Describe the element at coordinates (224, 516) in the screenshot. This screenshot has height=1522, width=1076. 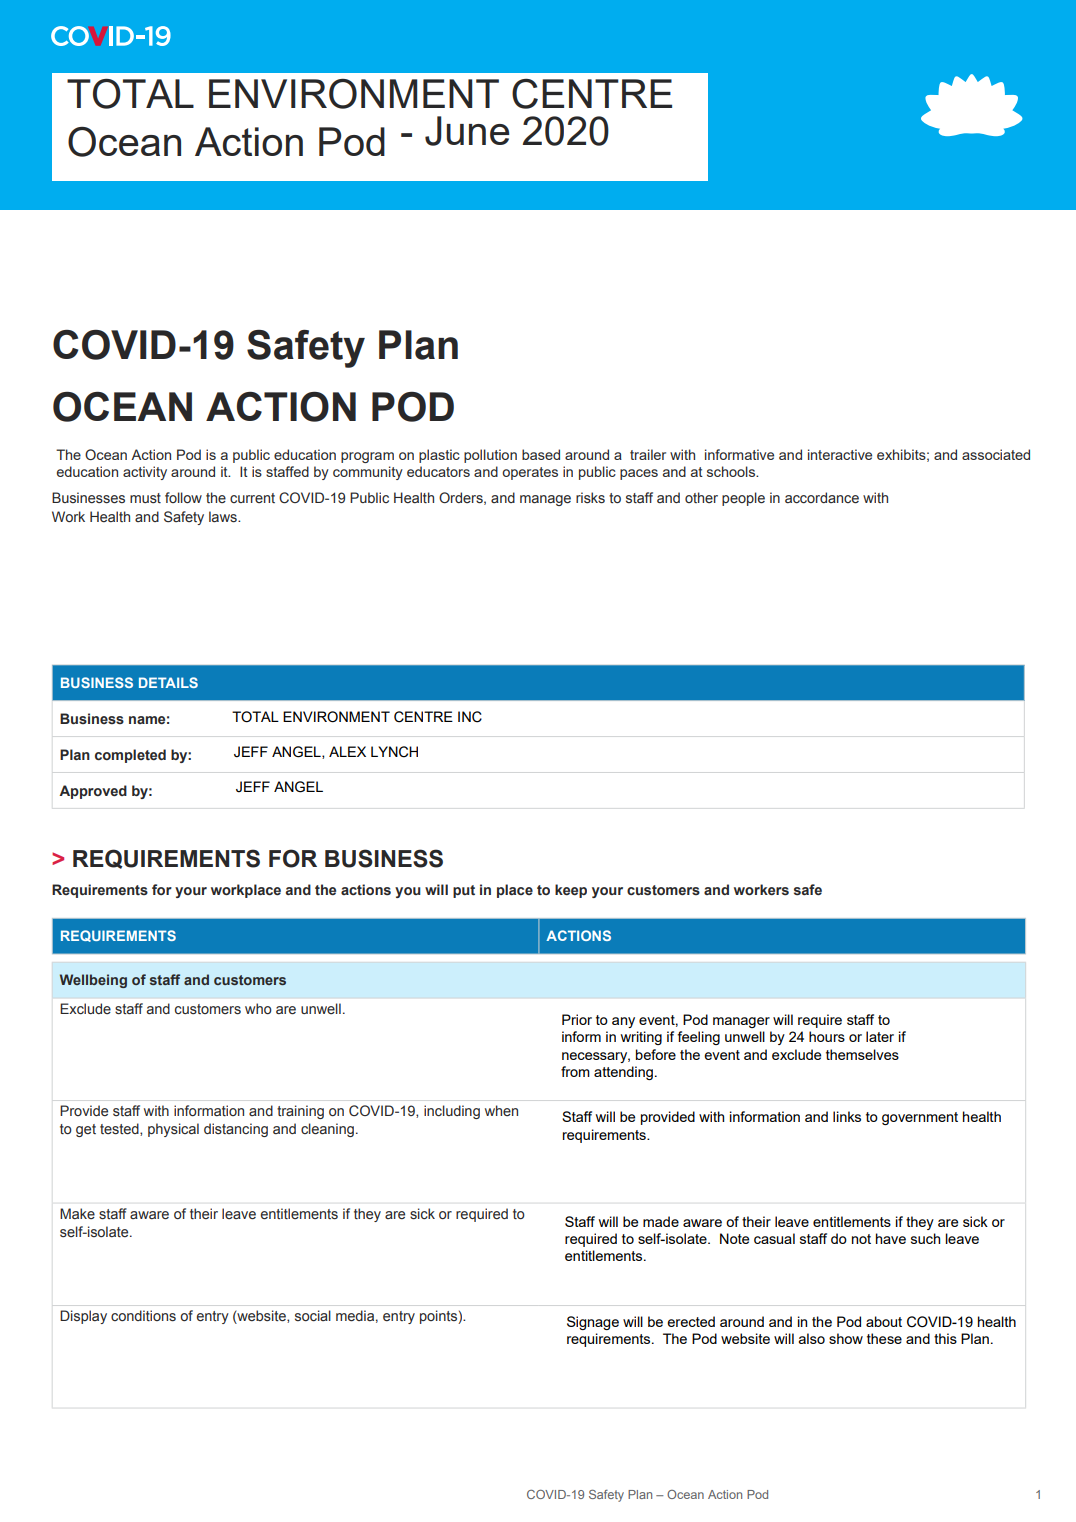
I see `laws` at that location.
